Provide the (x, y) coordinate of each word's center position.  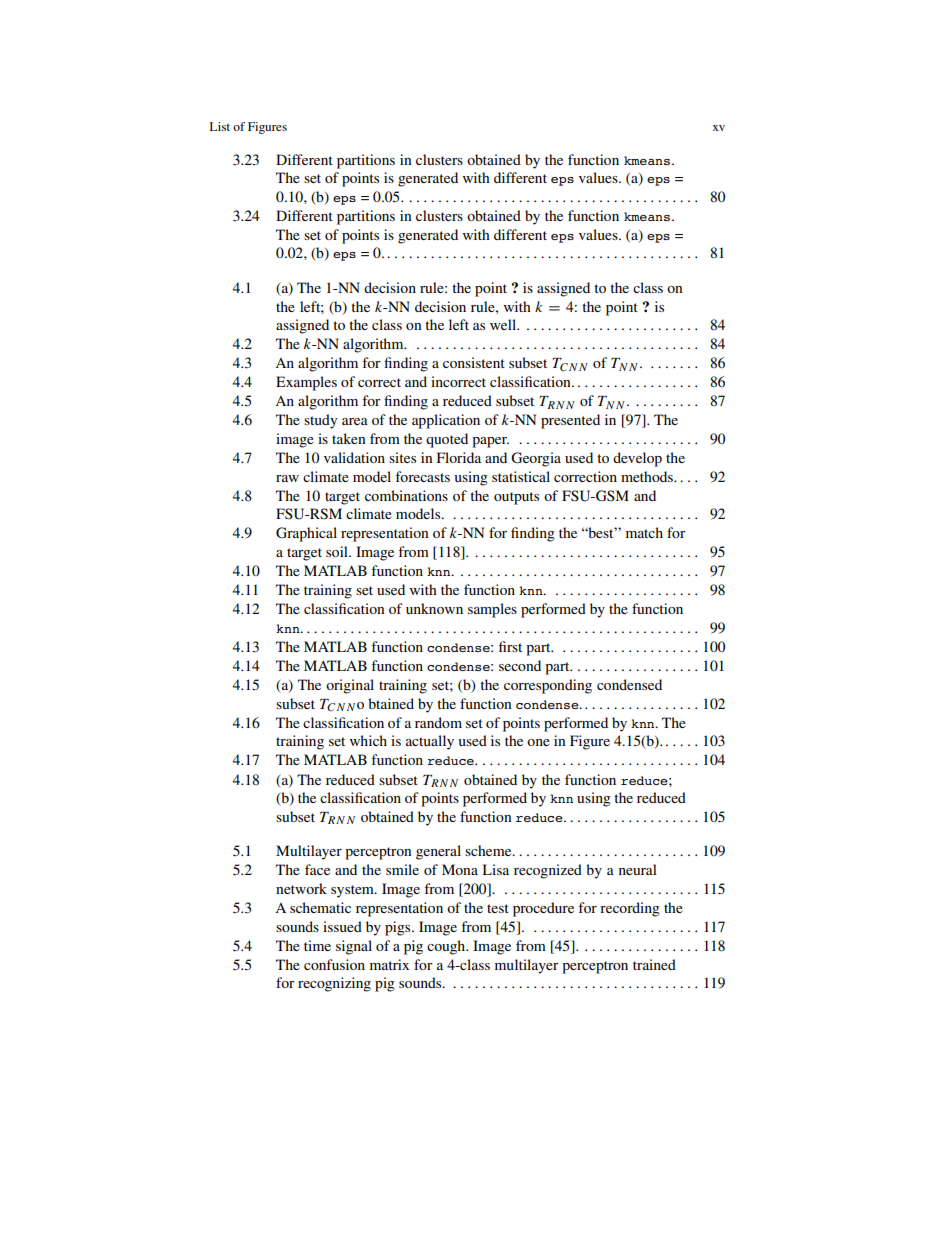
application (446, 421)
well (504, 324)
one (538, 742)
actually (430, 742)
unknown (434, 608)
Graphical (306, 534)
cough (447, 947)
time (317, 945)
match (644, 532)
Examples (306, 383)
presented (570, 421)
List (220, 126)
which (368, 740)
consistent (474, 362)
